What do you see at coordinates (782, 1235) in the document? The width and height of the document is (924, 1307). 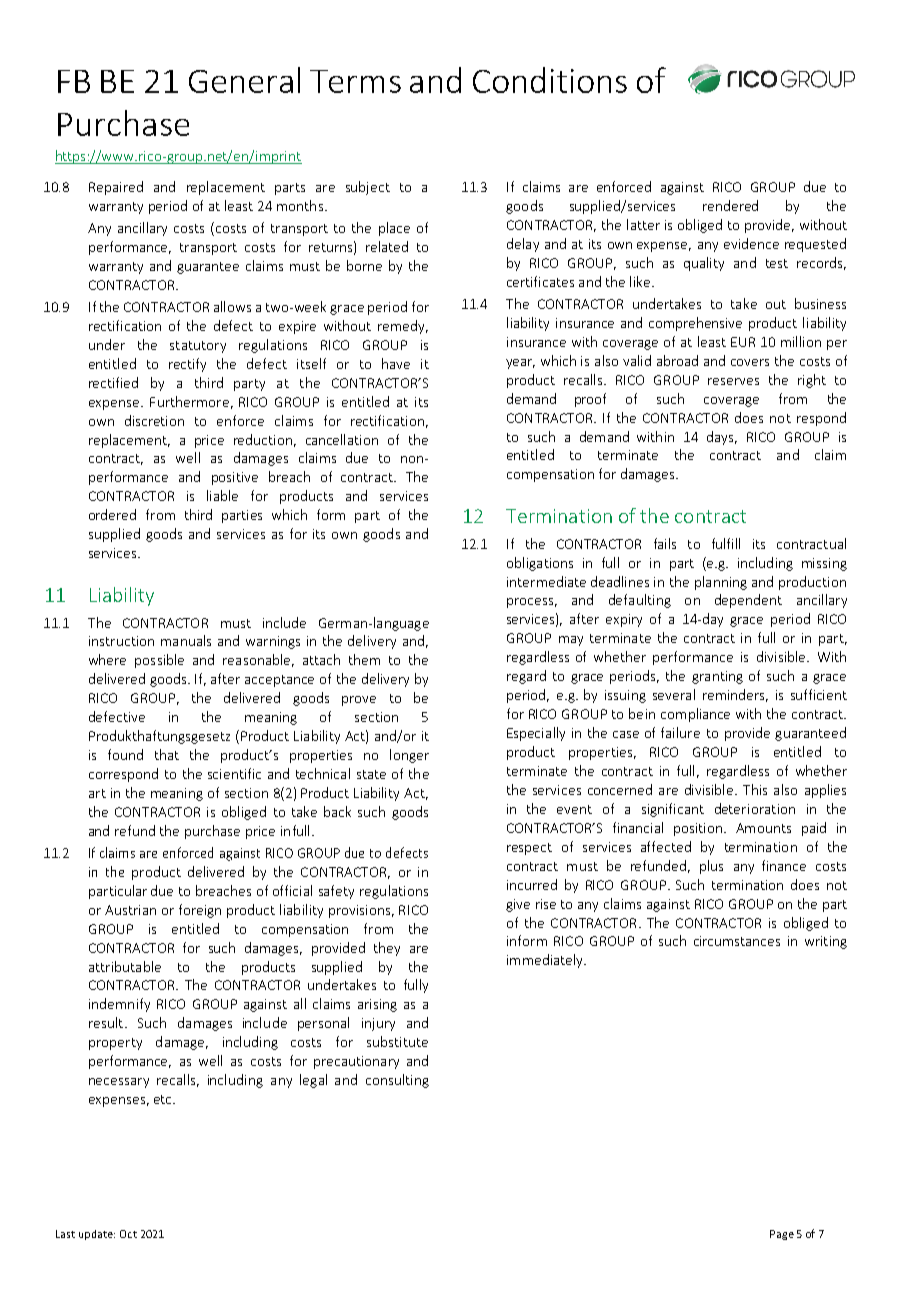 I see `Page` at bounding box center [782, 1235].
